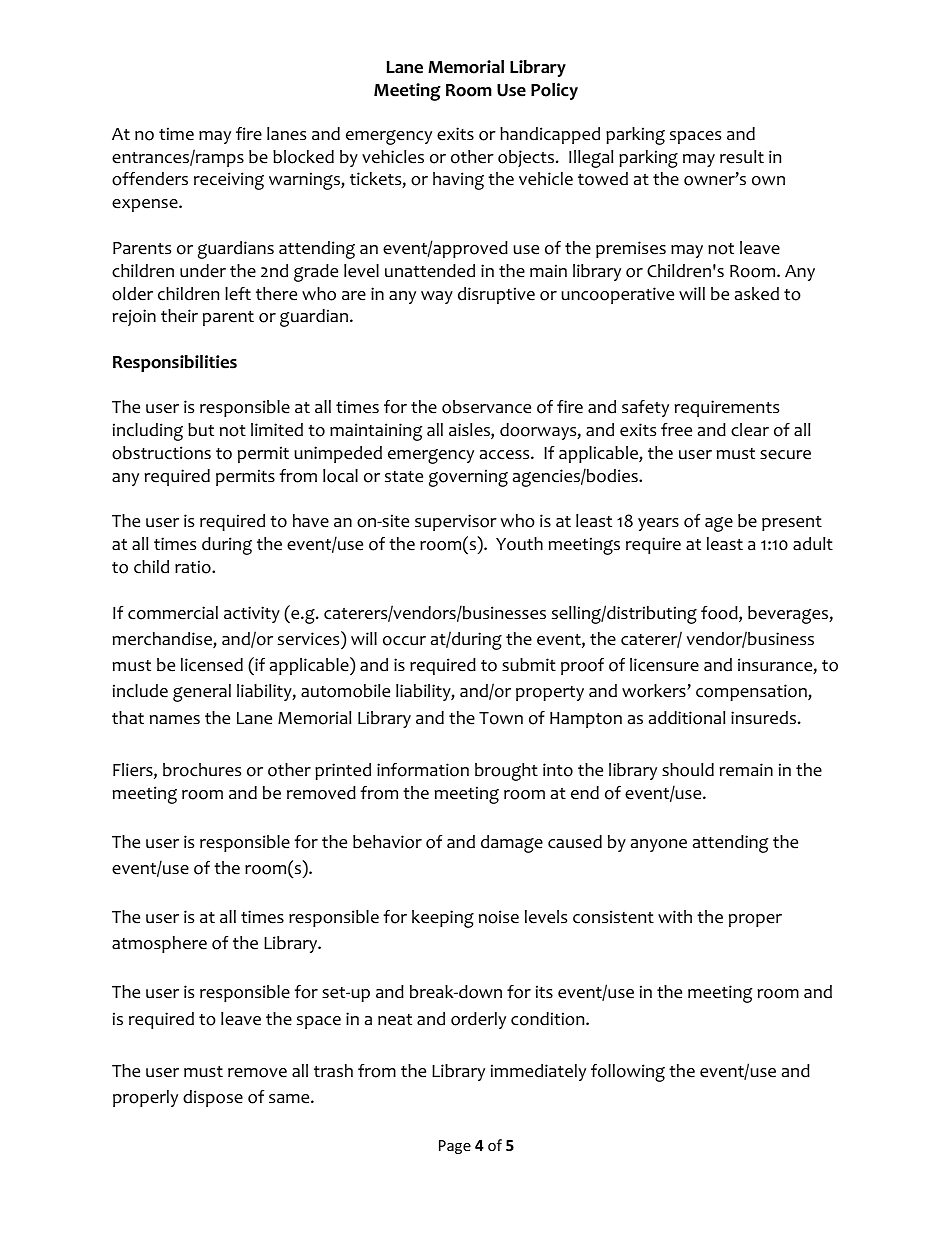 The image size is (952, 1233). I want to click on dispose, so click(213, 1098).
